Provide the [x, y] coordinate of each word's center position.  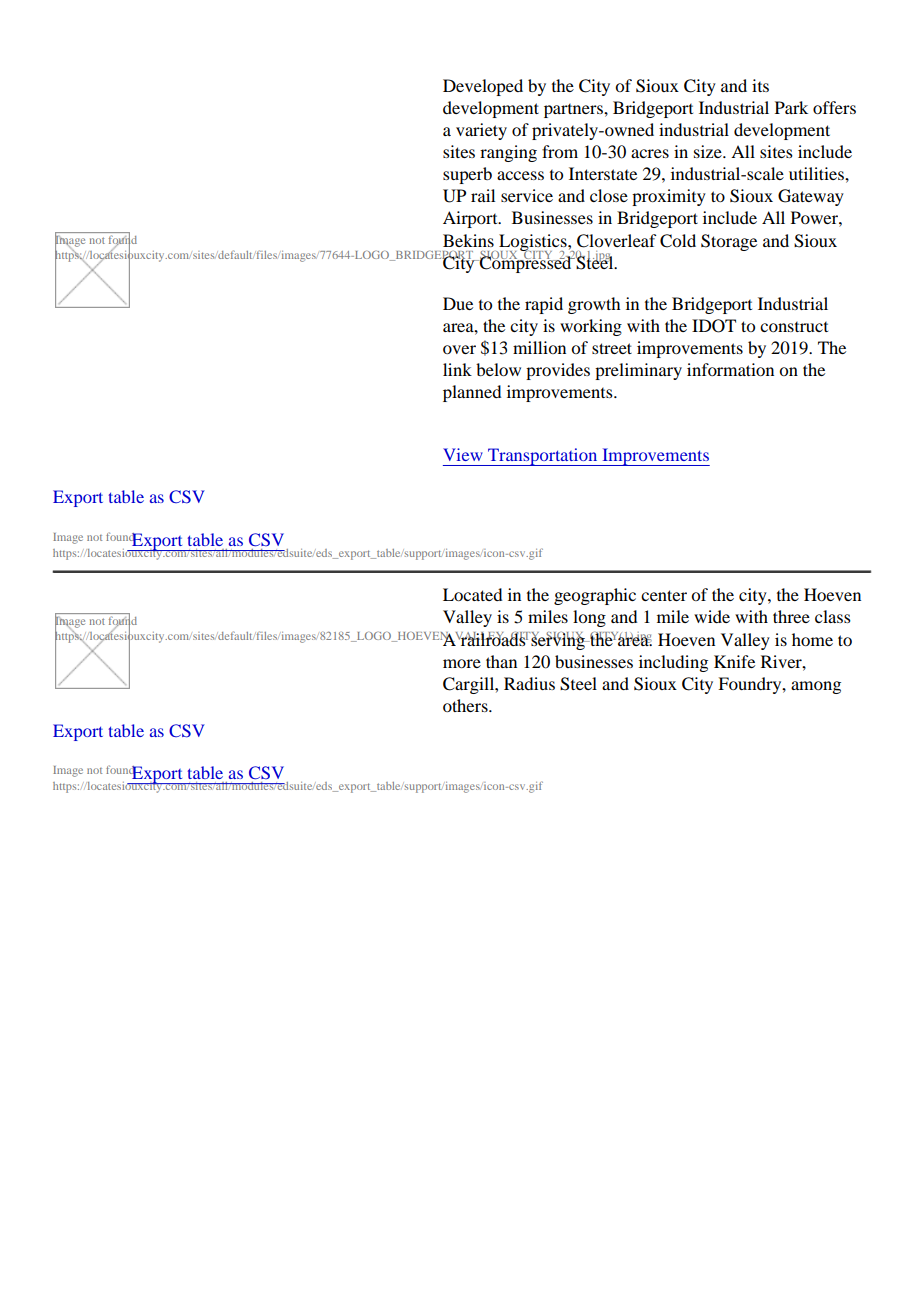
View [463, 454]
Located [472, 594]
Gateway [811, 197]
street [612, 348]
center [664, 595]
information [730, 369]
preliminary [638, 371]
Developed [483, 87]
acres [650, 153]
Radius [529, 683]
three [791, 616]
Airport [471, 219]
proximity [669, 197]
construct [794, 327]
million [539, 347]
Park [791, 107]
